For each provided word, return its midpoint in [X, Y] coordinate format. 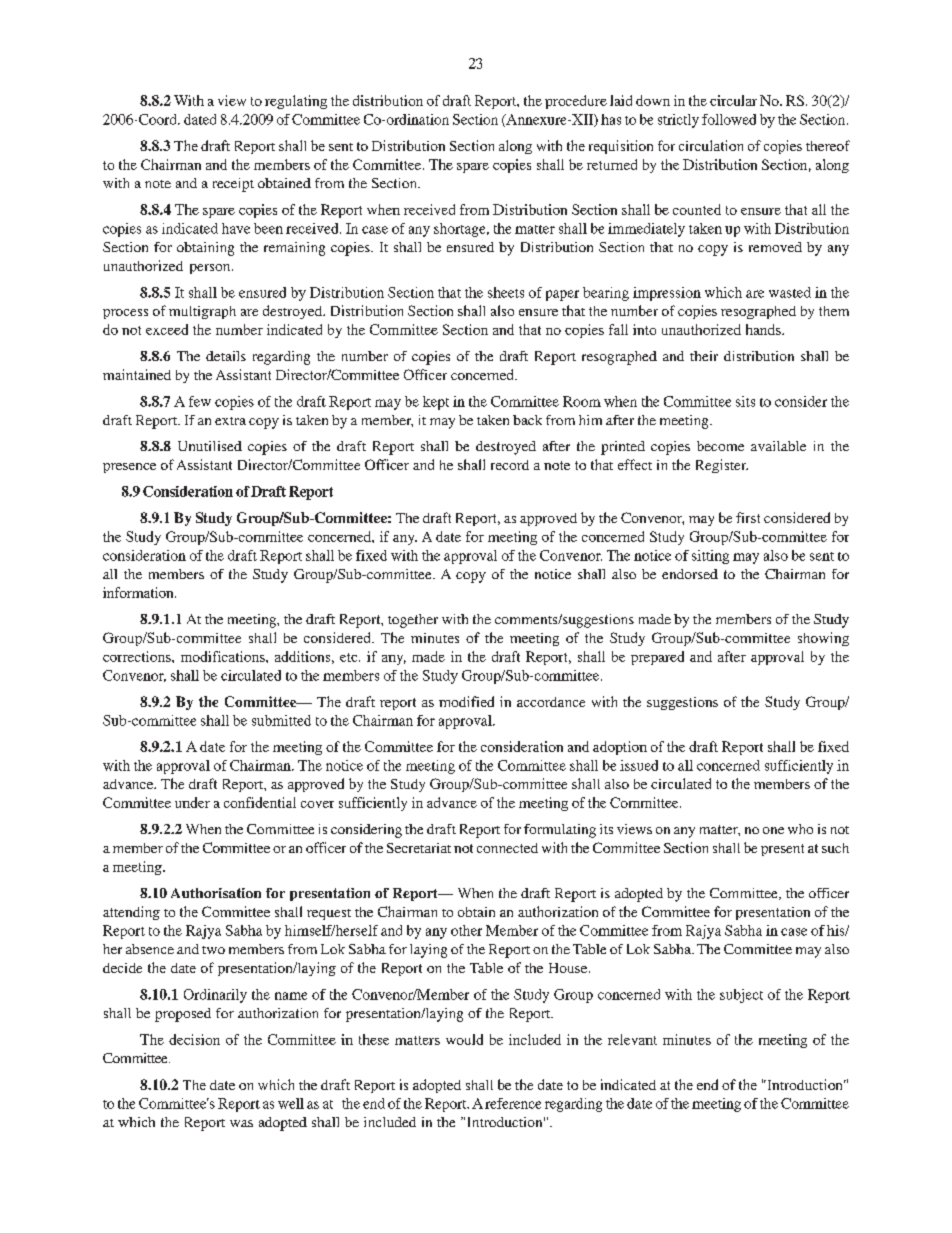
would [464, 1039]
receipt [233, 185]
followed [729, 119]
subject [741, 996]
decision [194, 1039]
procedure [576, 102]
